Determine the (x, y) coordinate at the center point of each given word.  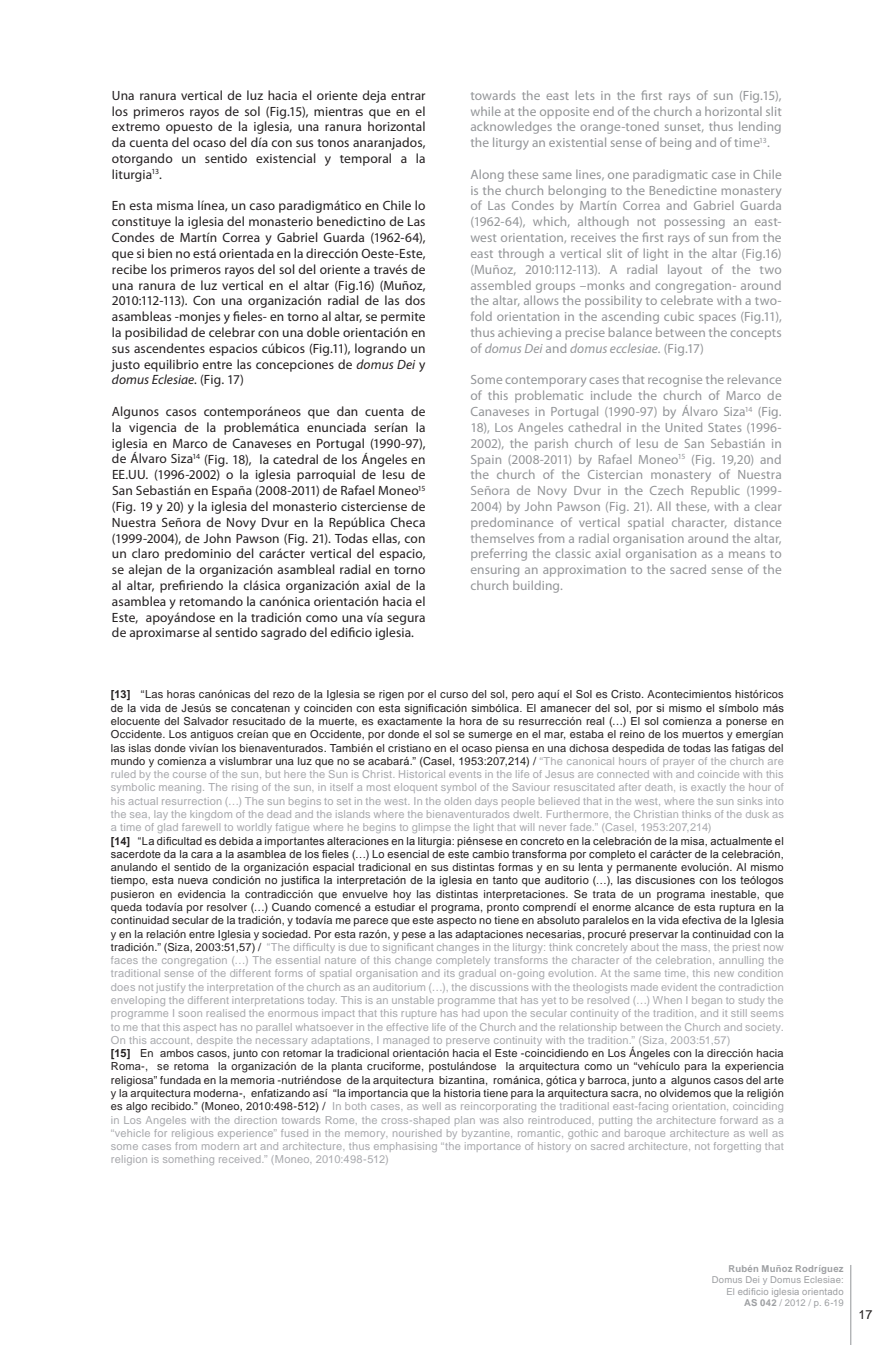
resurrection (191, 801)
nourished (417, 1133)
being (675, 144)
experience (246, 1134)
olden (457, 801)
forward (738, 1120)
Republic (715, 491)
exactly (708, 788)
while (486, 111)
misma (175, 205)
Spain (486, 461)
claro (145, 553)
